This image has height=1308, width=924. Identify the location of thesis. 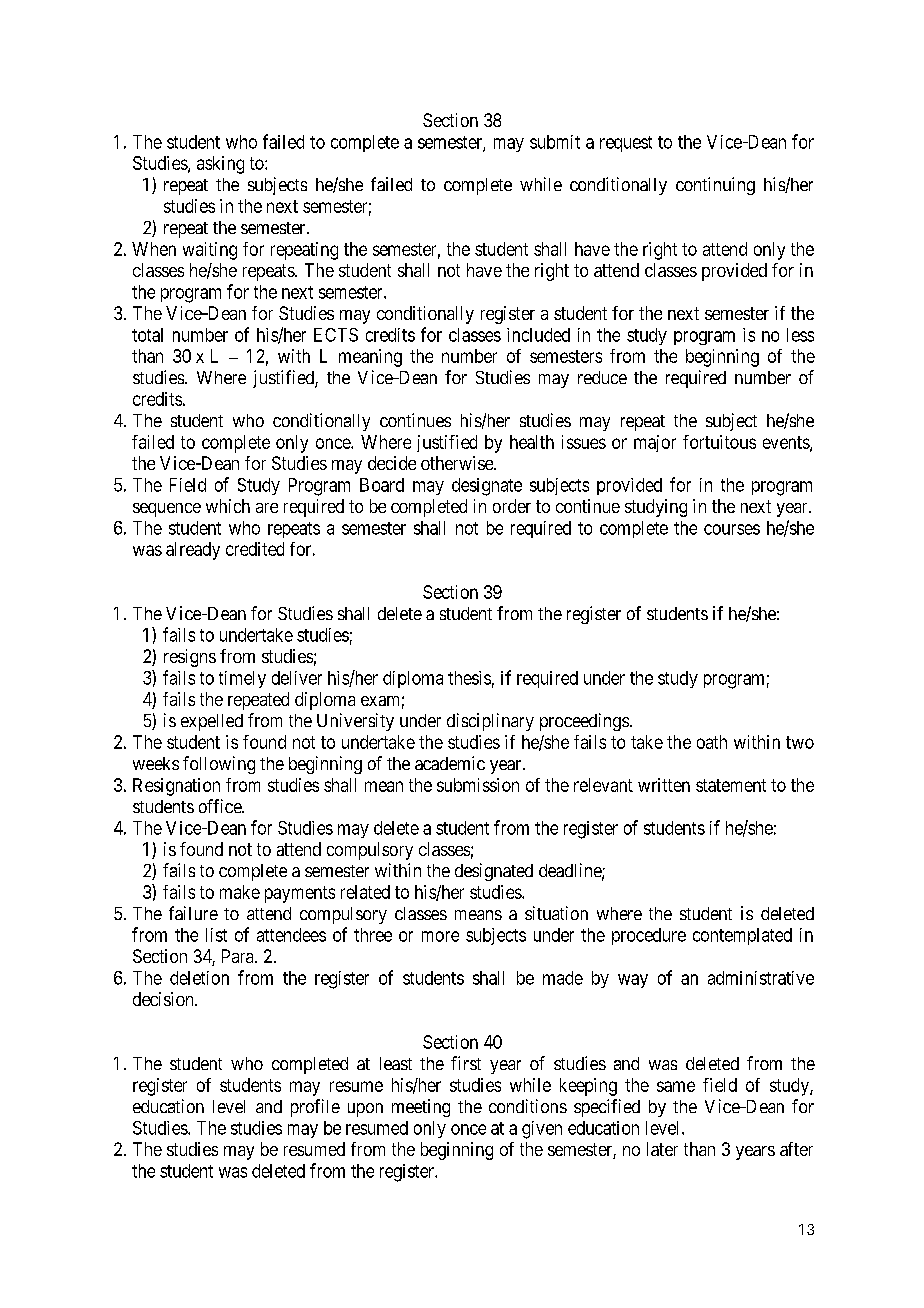
(469, 678).
